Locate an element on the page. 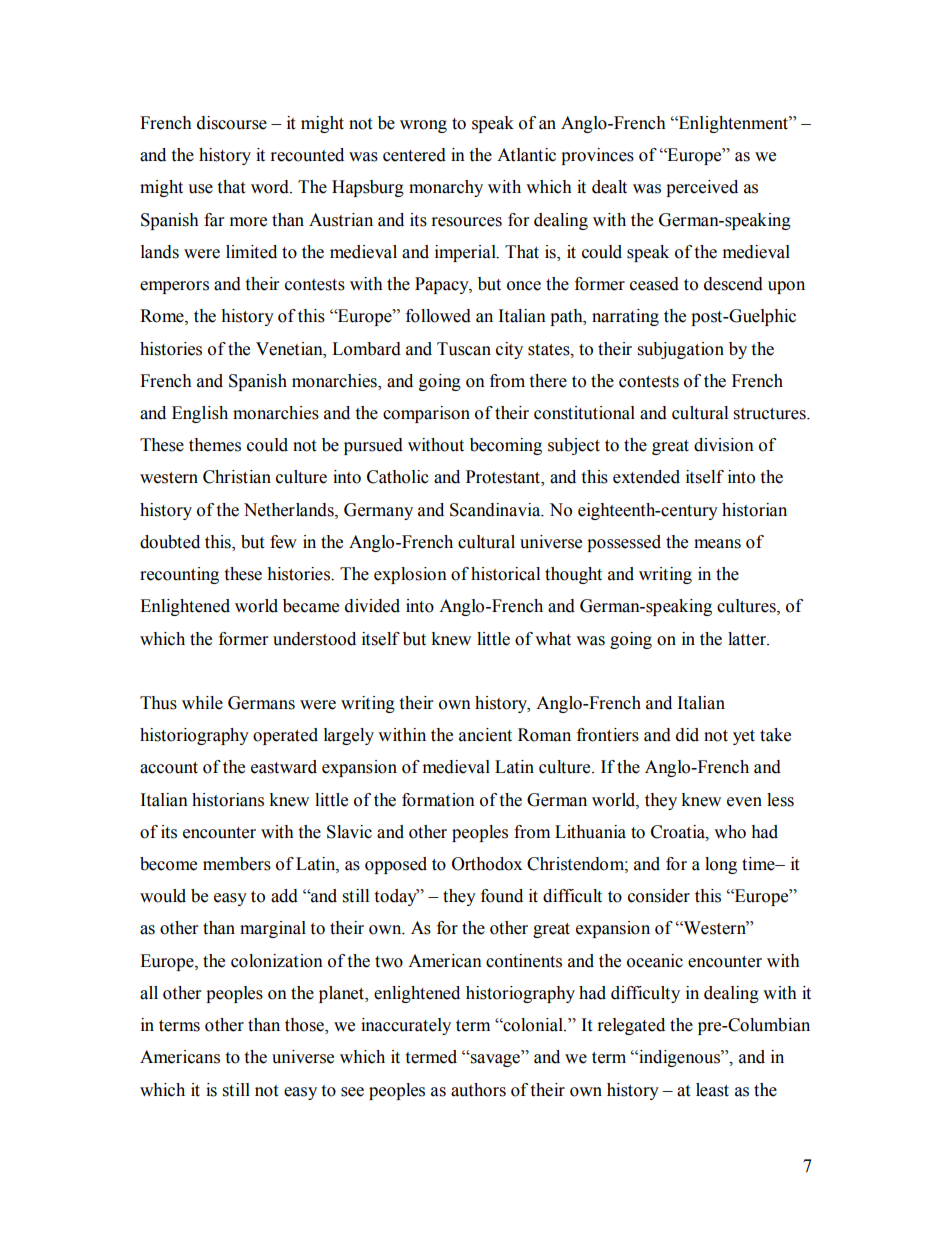 The width and height of the image is (952, 1233). recounting is located at coordinates (179, 575).
